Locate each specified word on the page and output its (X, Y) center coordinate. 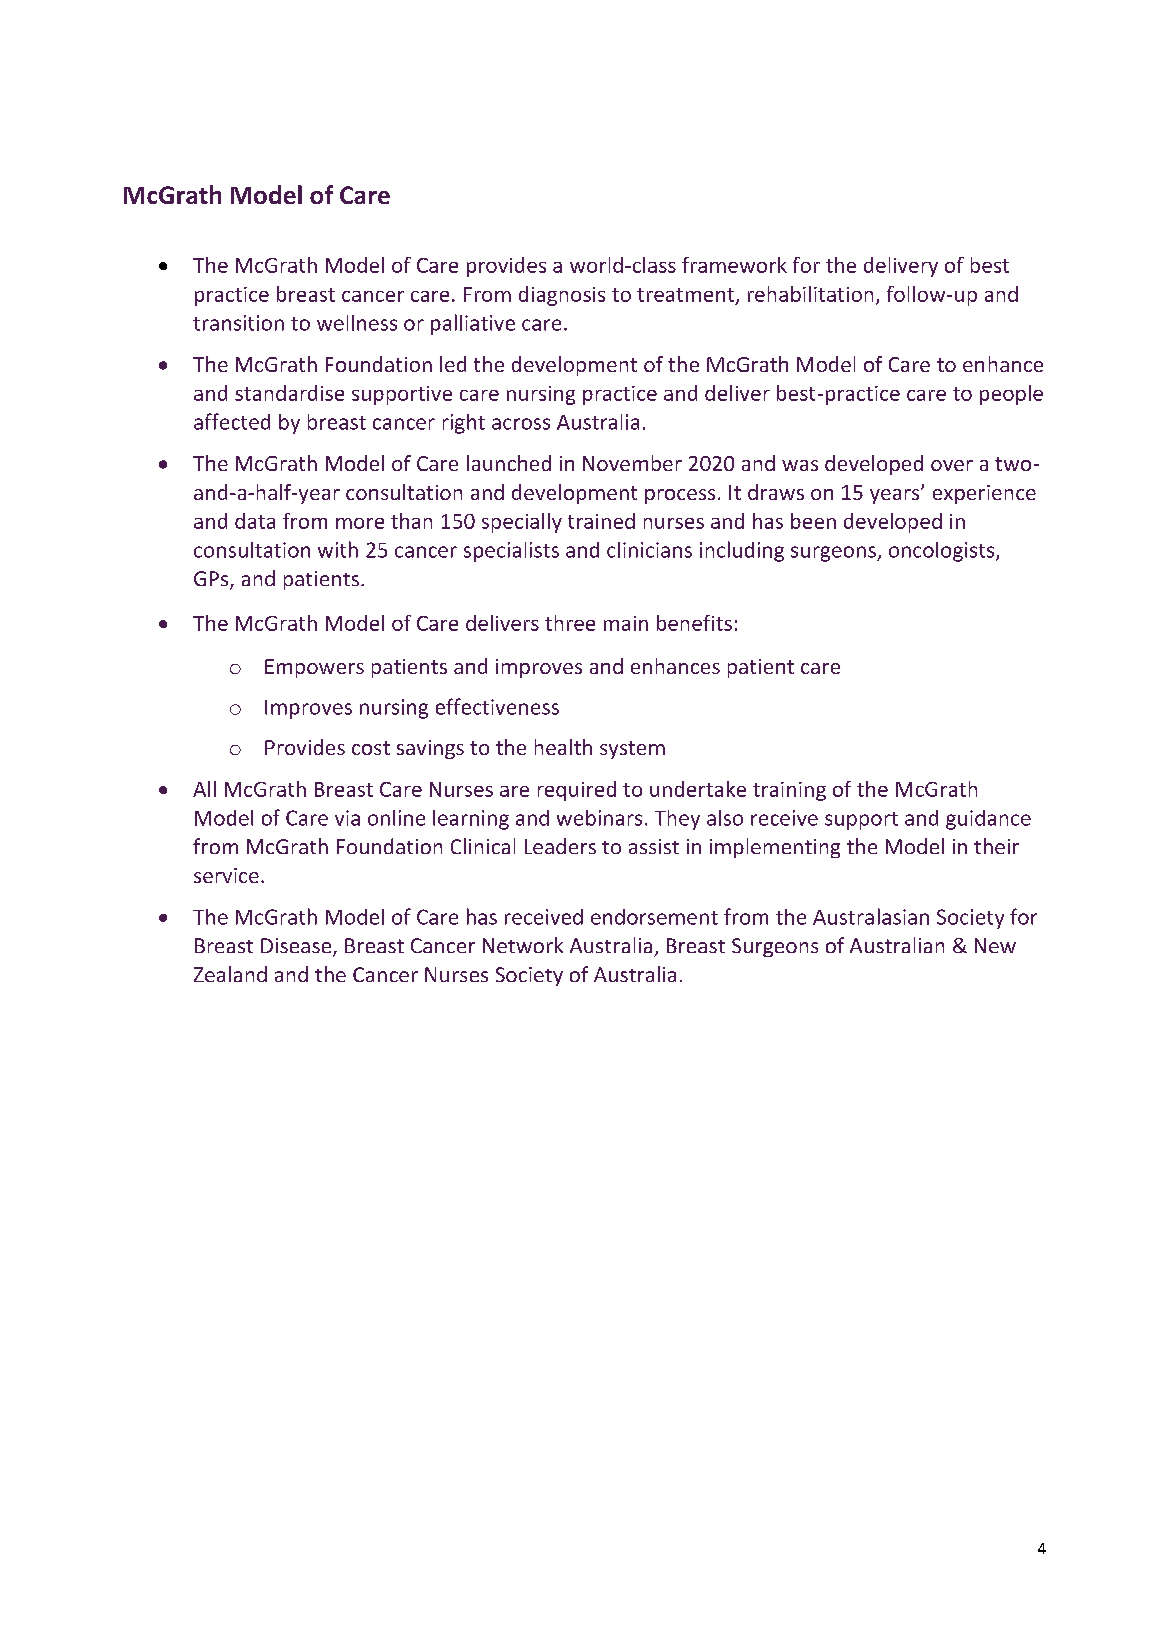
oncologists (943, 552)
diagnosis (562, 296)
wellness (357, 323)
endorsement (654, 917)
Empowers (314, 668)
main (626, 623)
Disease (297, 947)
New (995, 945)
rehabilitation (810, 294)
